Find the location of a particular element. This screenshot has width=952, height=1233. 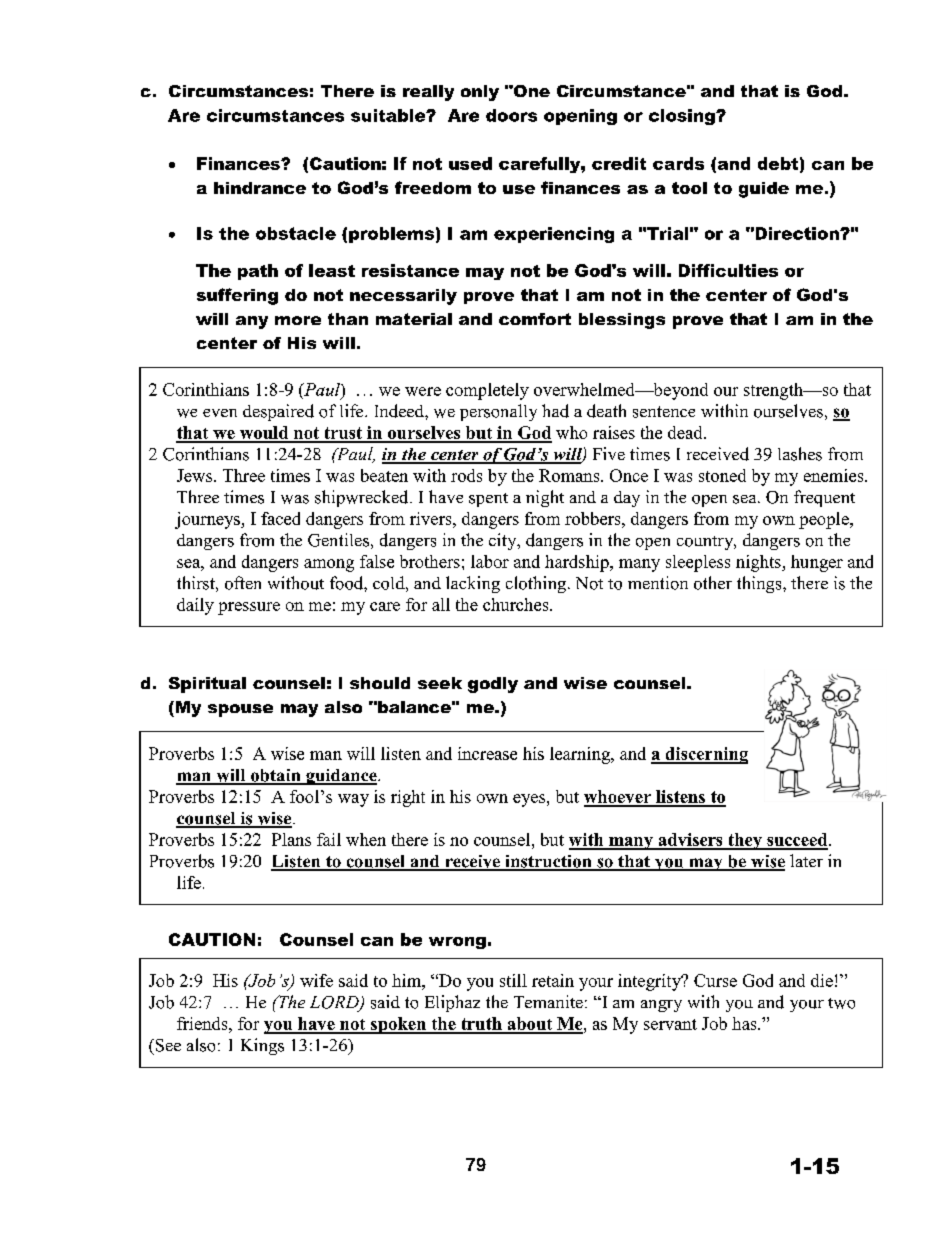

hindrance is located at coordinates (260, 188).
